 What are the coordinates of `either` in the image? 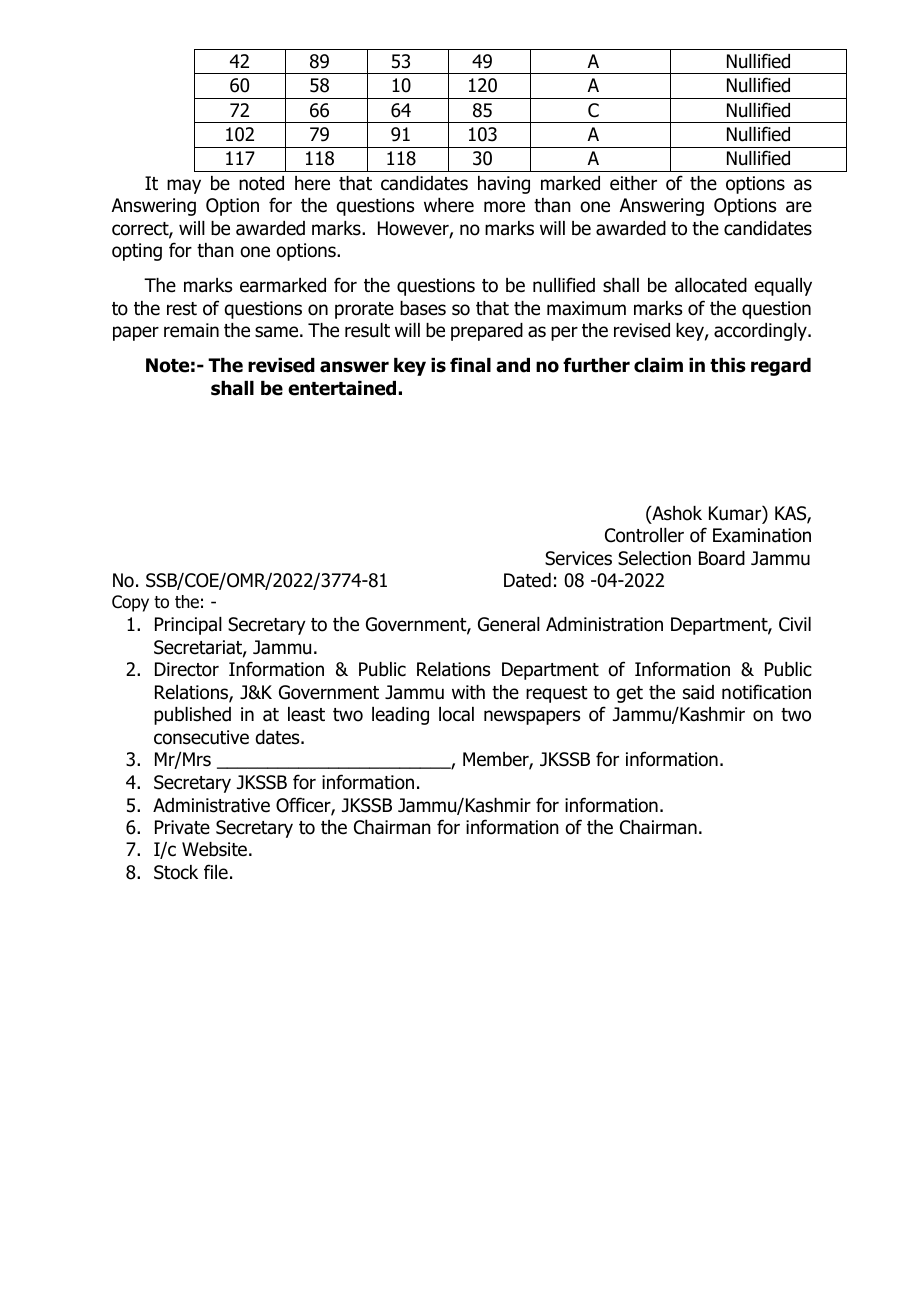 It's located at (633, 183).
